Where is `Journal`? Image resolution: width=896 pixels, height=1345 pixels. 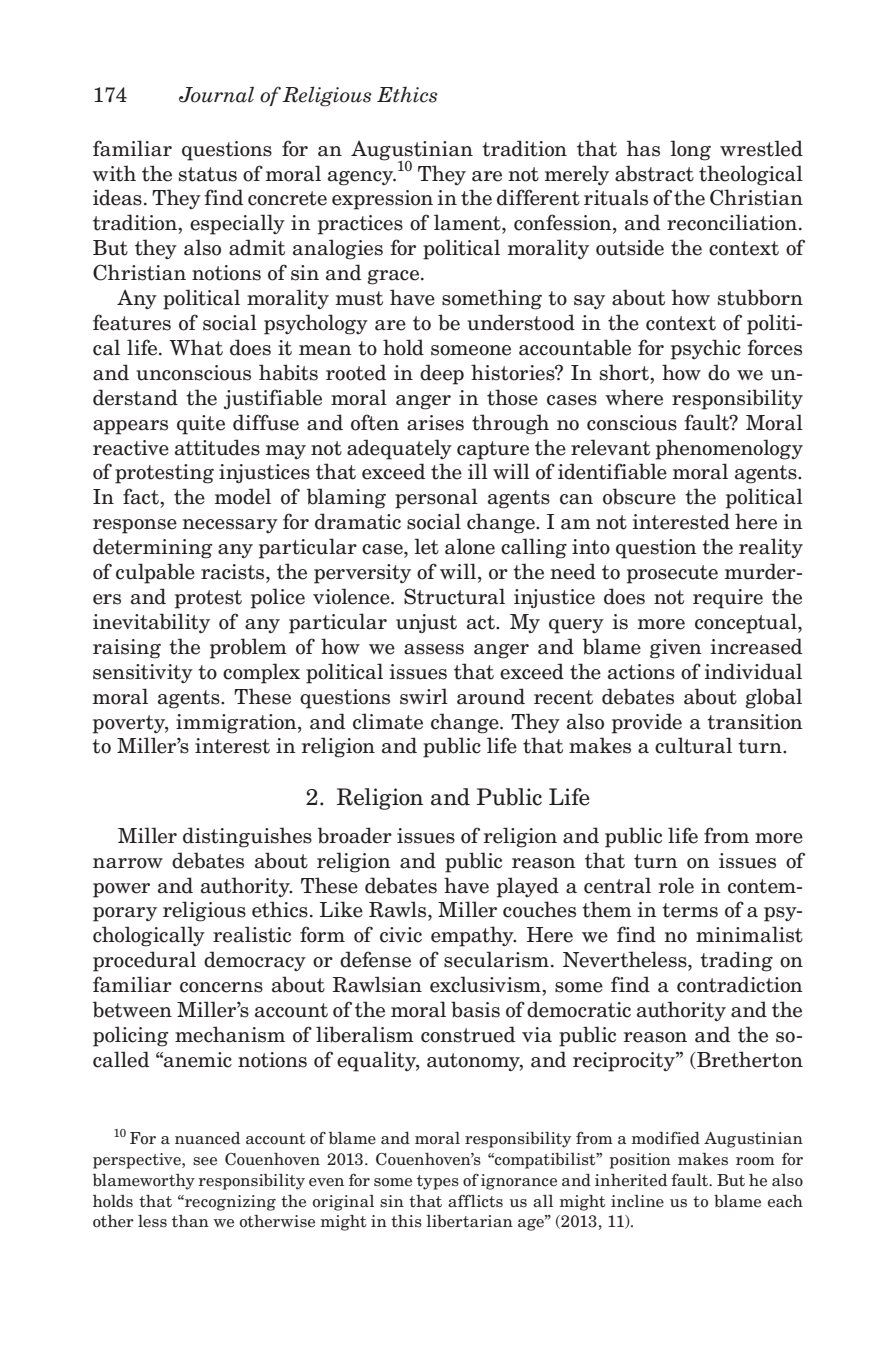
Journal is located at coordinates (216, 94).
